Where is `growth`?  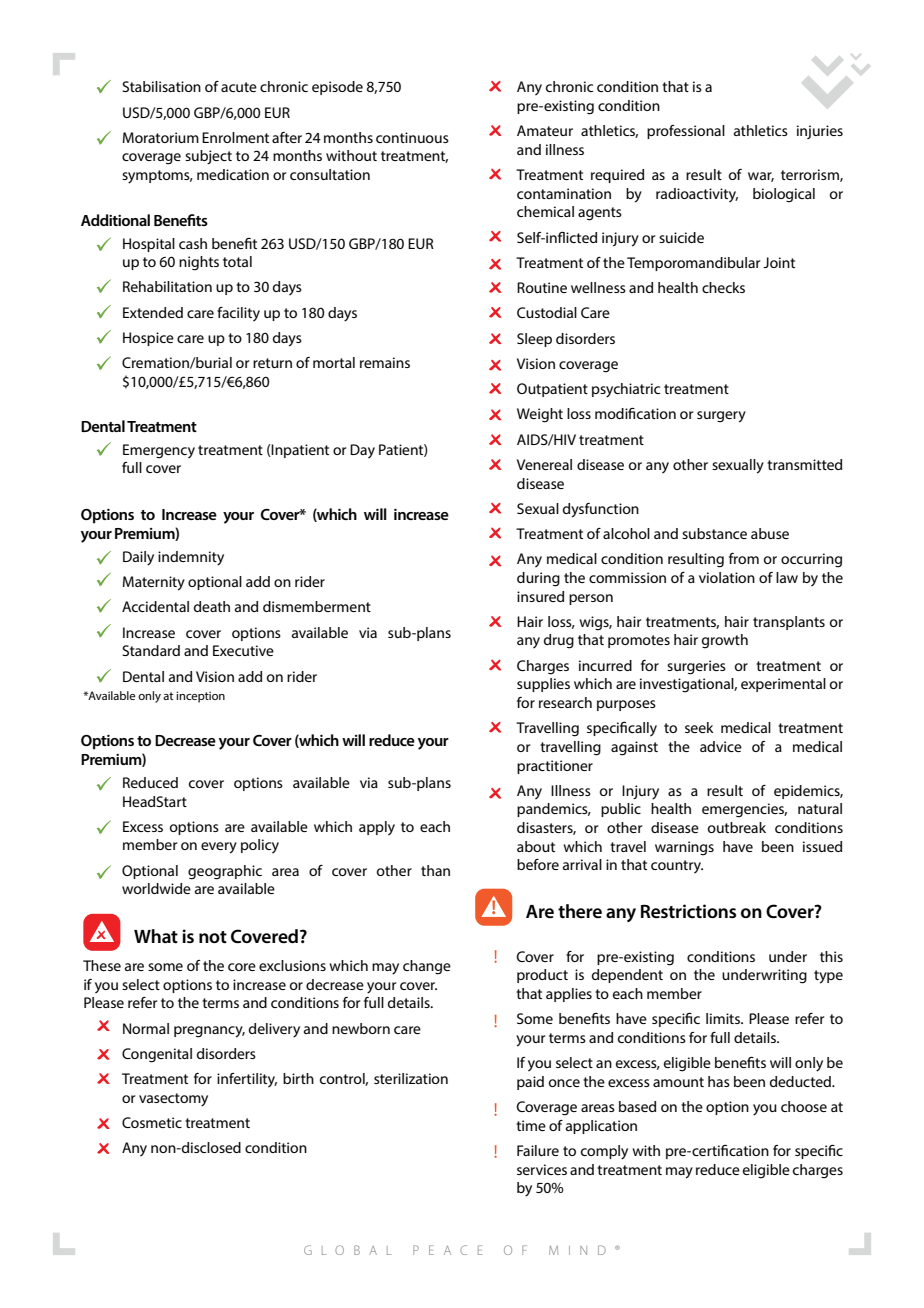 growth is located at coordinates (725, 641).
